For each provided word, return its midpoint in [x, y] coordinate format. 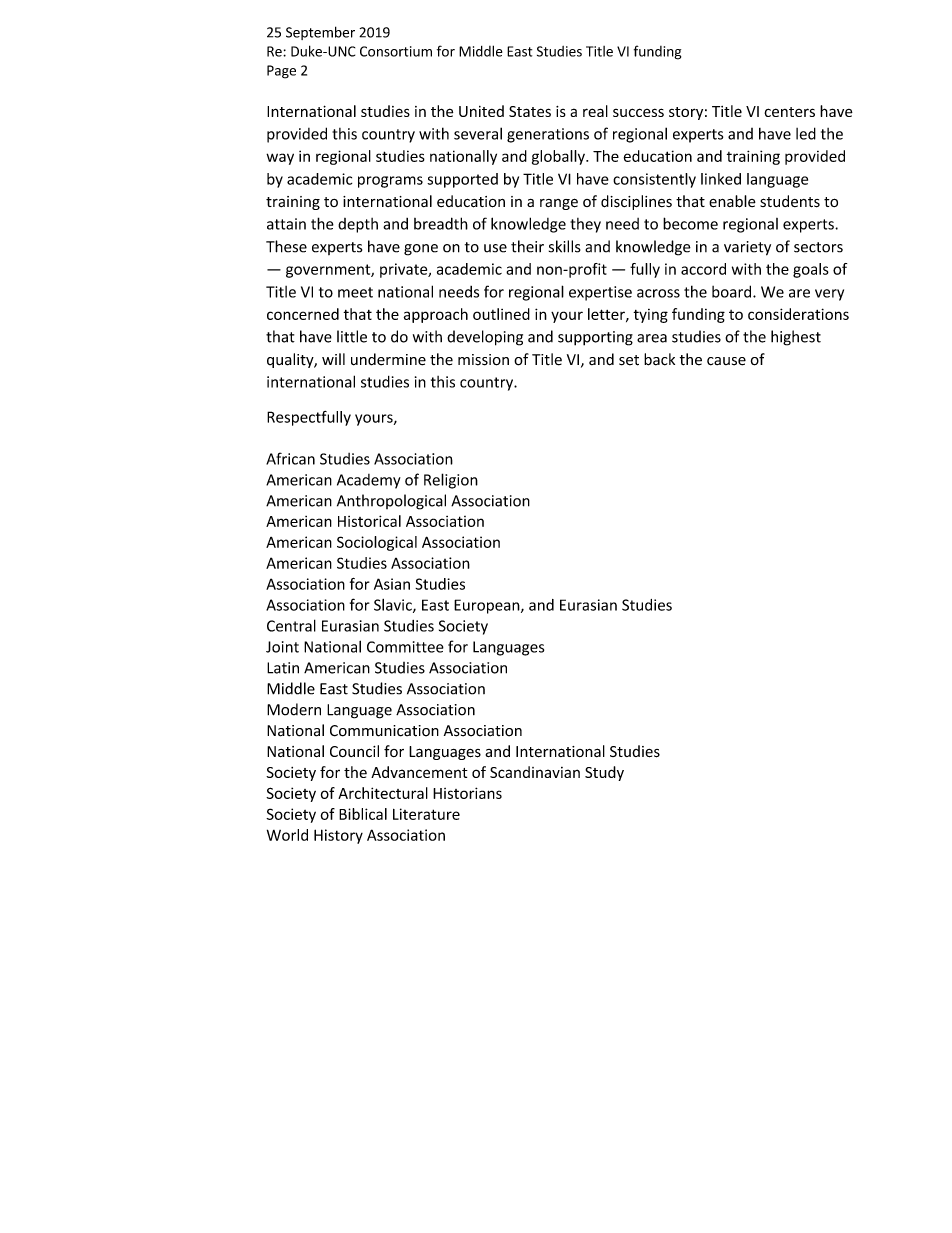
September [320, 33]
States [530, 111]
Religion [451, 481]
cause [726, 361]
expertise [600, 293]
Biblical [363, 814]
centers [789, 112]
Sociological [377, 543]
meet [355, 292]
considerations [798, 314]
